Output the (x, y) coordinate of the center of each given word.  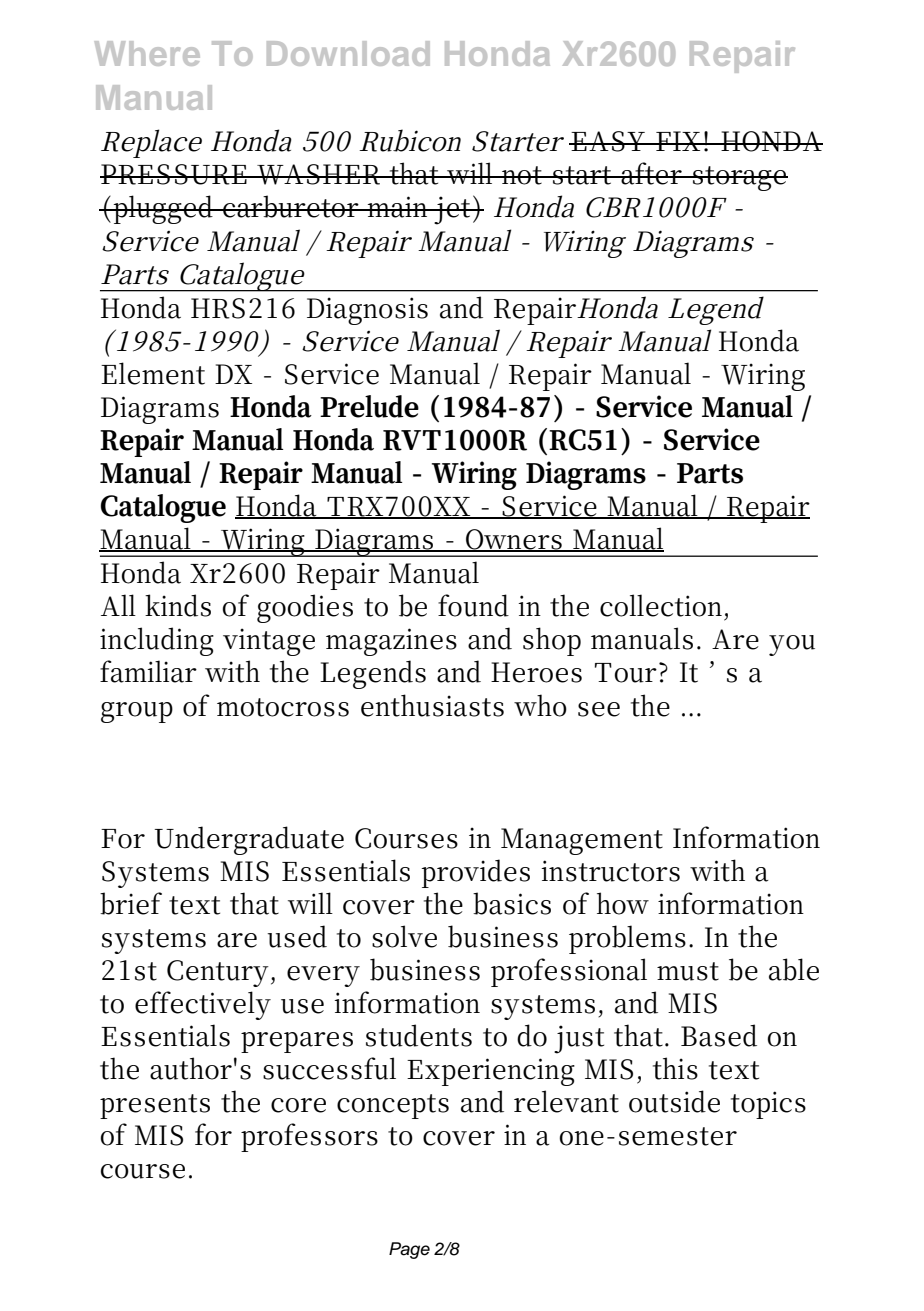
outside (674, 1101)
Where (147, 53)
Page (409, 1250)
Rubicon (410, 140)
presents (155, 1106)
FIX (678, 141)
